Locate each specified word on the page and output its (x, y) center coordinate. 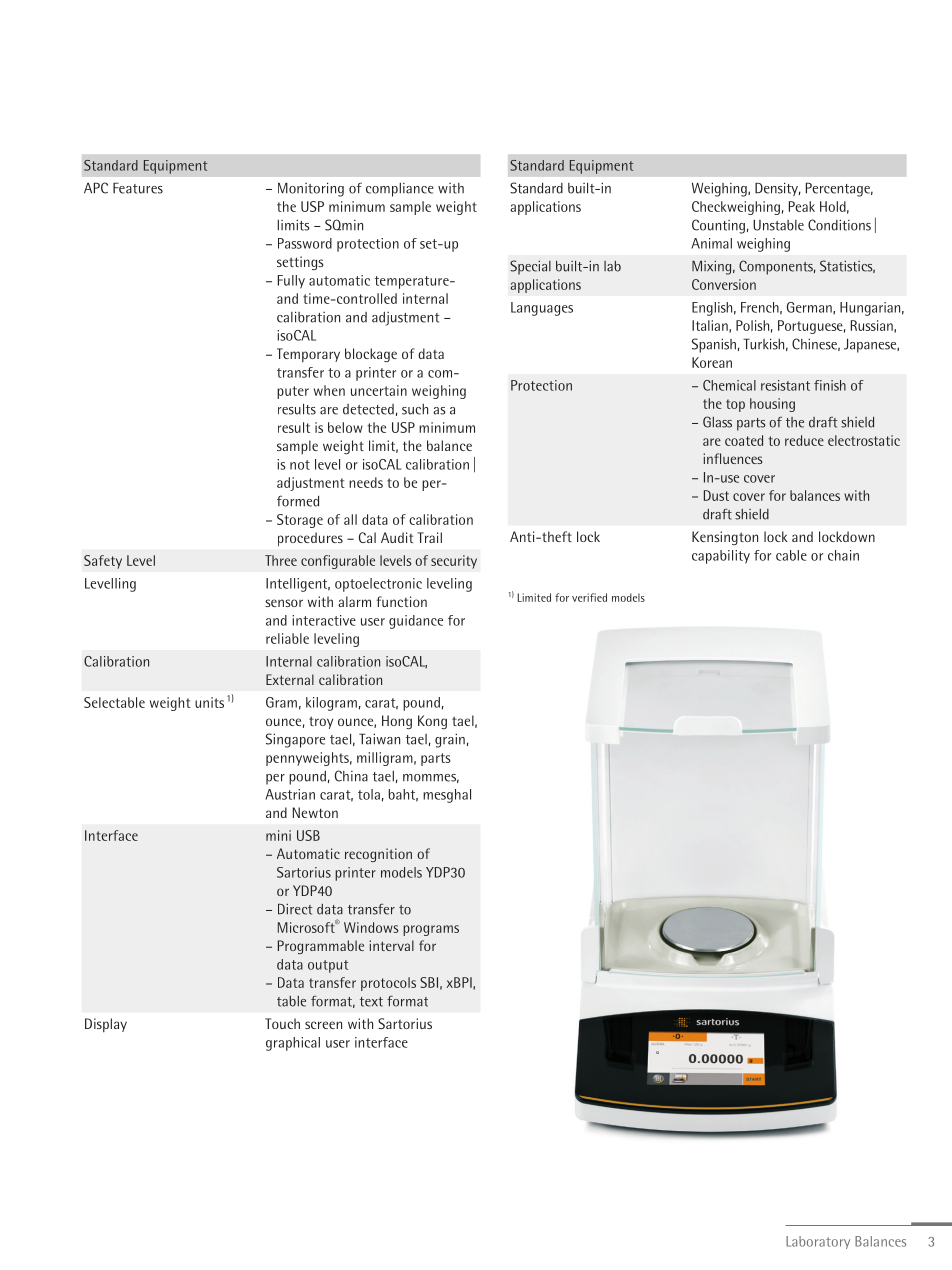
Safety (103, 562)
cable (791, 555)
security (454, 562)
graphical (293, 1044)
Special (530, 267)
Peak (802, 206)
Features (138, 188)
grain (450, 740)
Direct (295, 909)
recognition (378, 855)
